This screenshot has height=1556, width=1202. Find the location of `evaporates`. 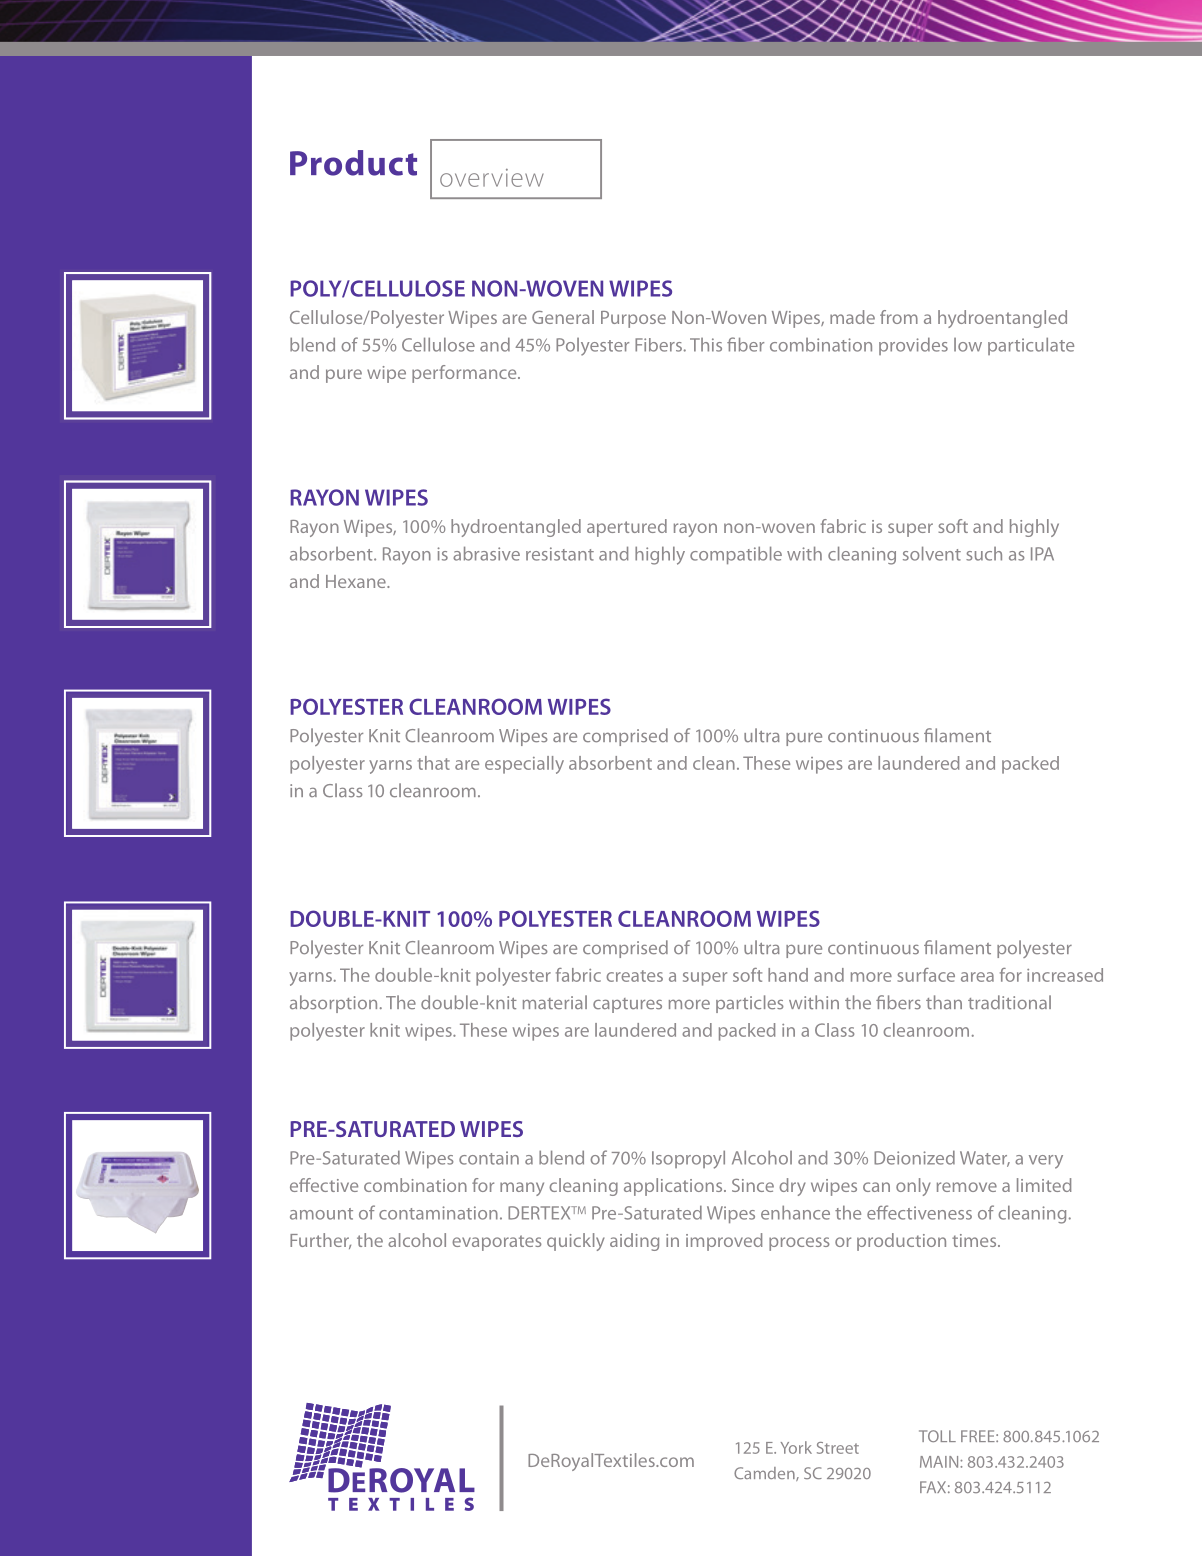

evaporates is located at coordinates (497, 1243).
